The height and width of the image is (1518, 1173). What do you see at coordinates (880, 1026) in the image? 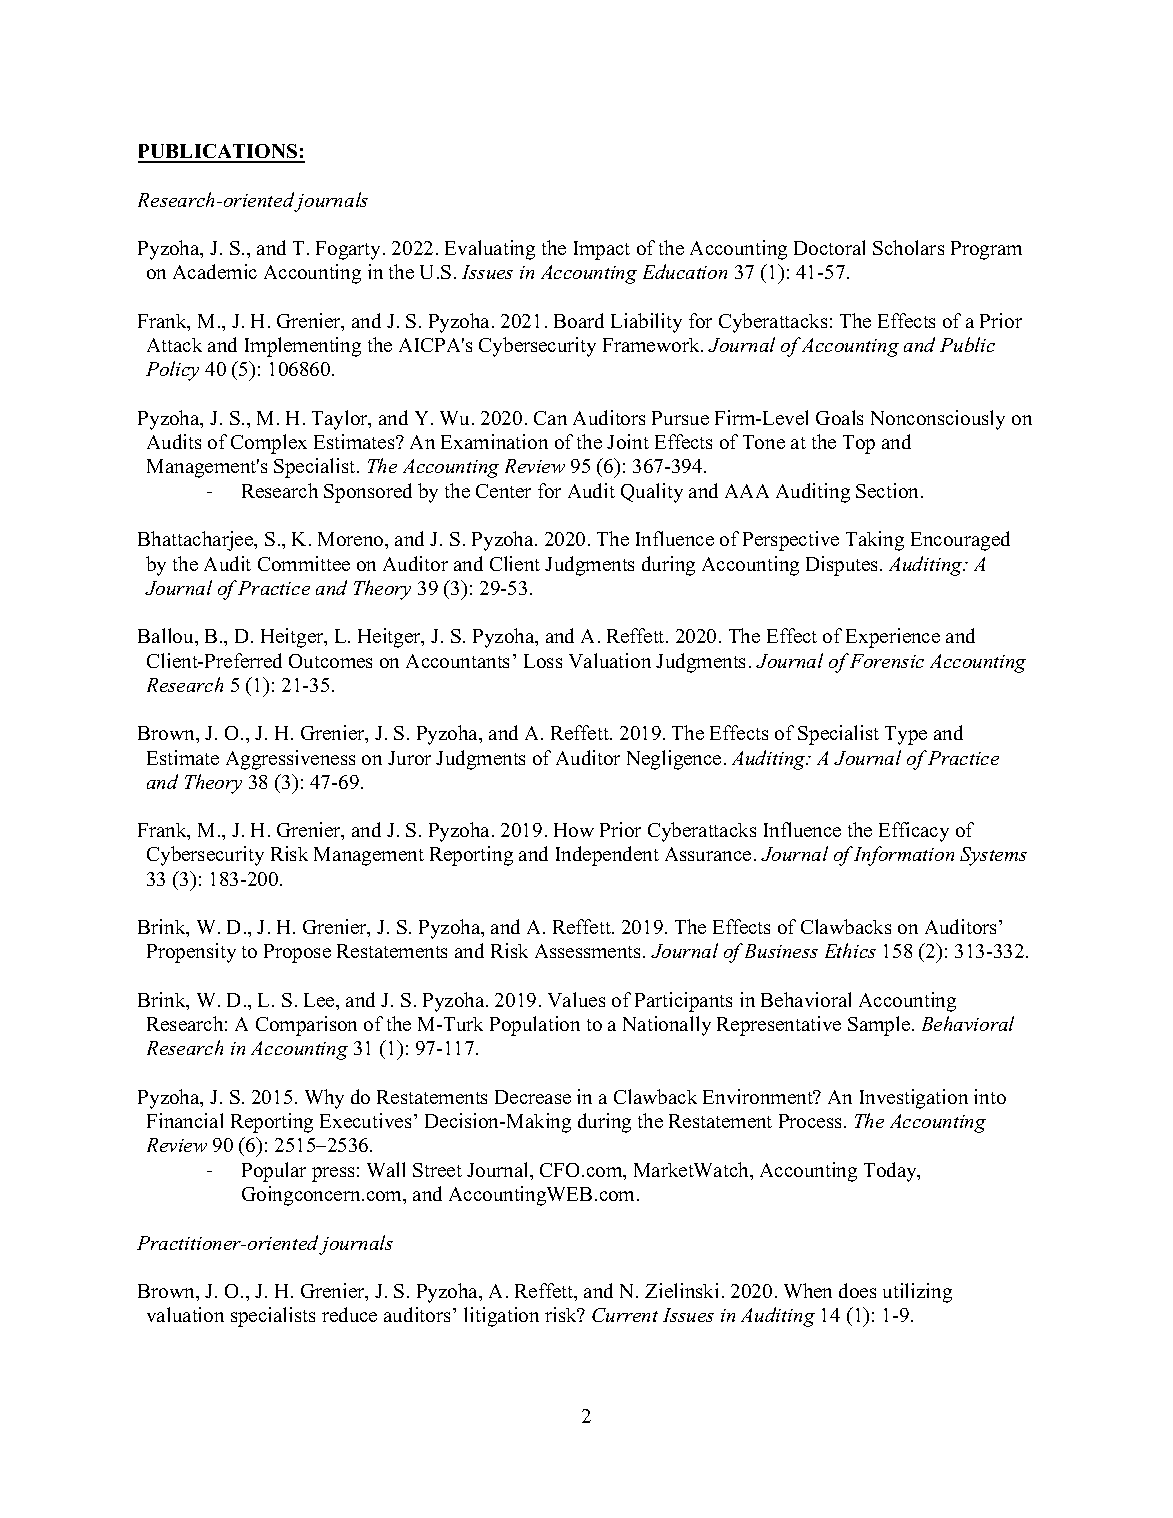
I see `Sample` at bounding box center [880, 1026].
